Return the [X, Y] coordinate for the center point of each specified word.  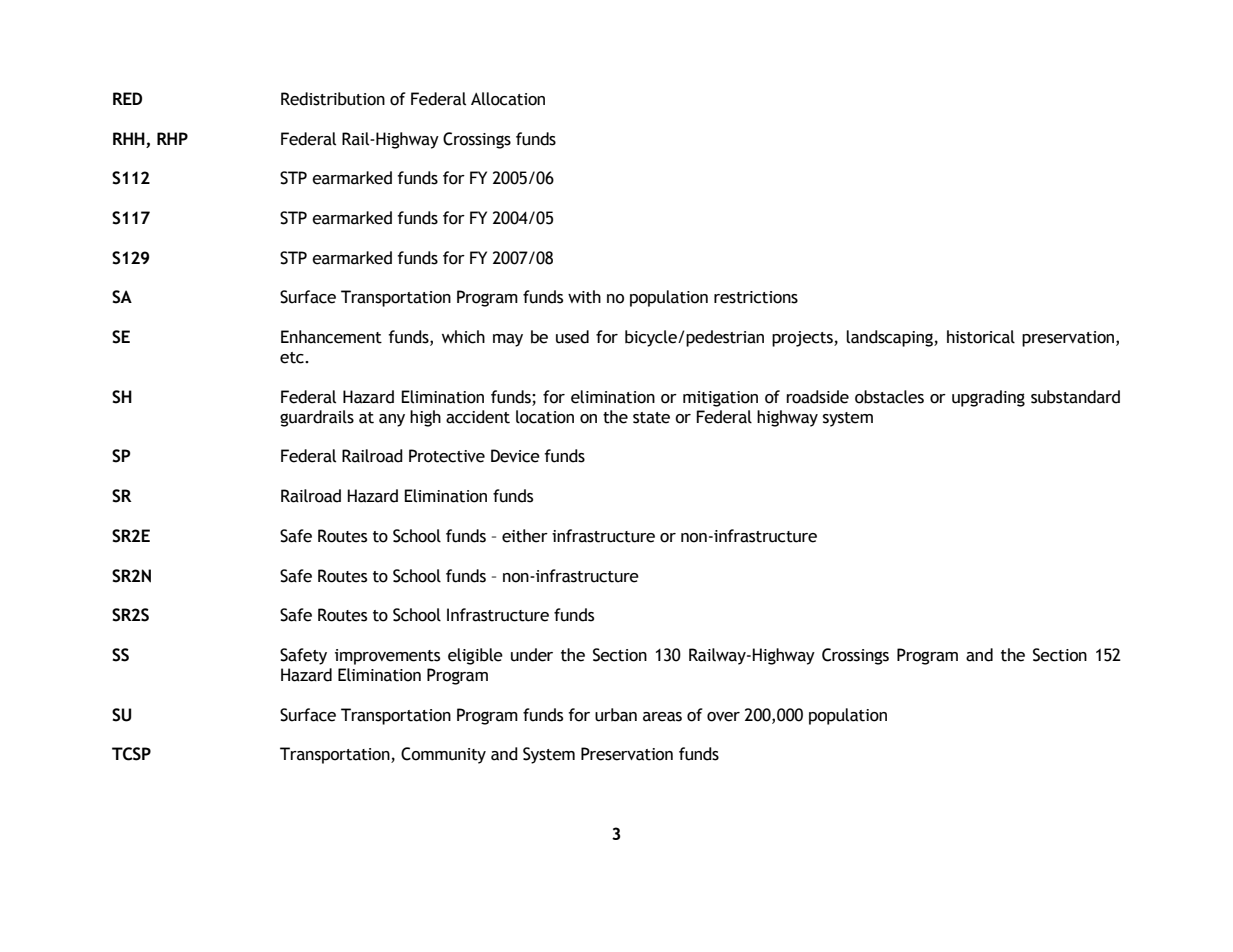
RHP [172, 138]
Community [443, 755]
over [723, 717]
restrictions [756, 297]
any [392, 420]
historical [981, 337]
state [651, 418]
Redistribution [333, 99]
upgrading [988, 398]
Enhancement [331, 337]
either [525, 536]
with [584, 297]
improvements [387, 657]
